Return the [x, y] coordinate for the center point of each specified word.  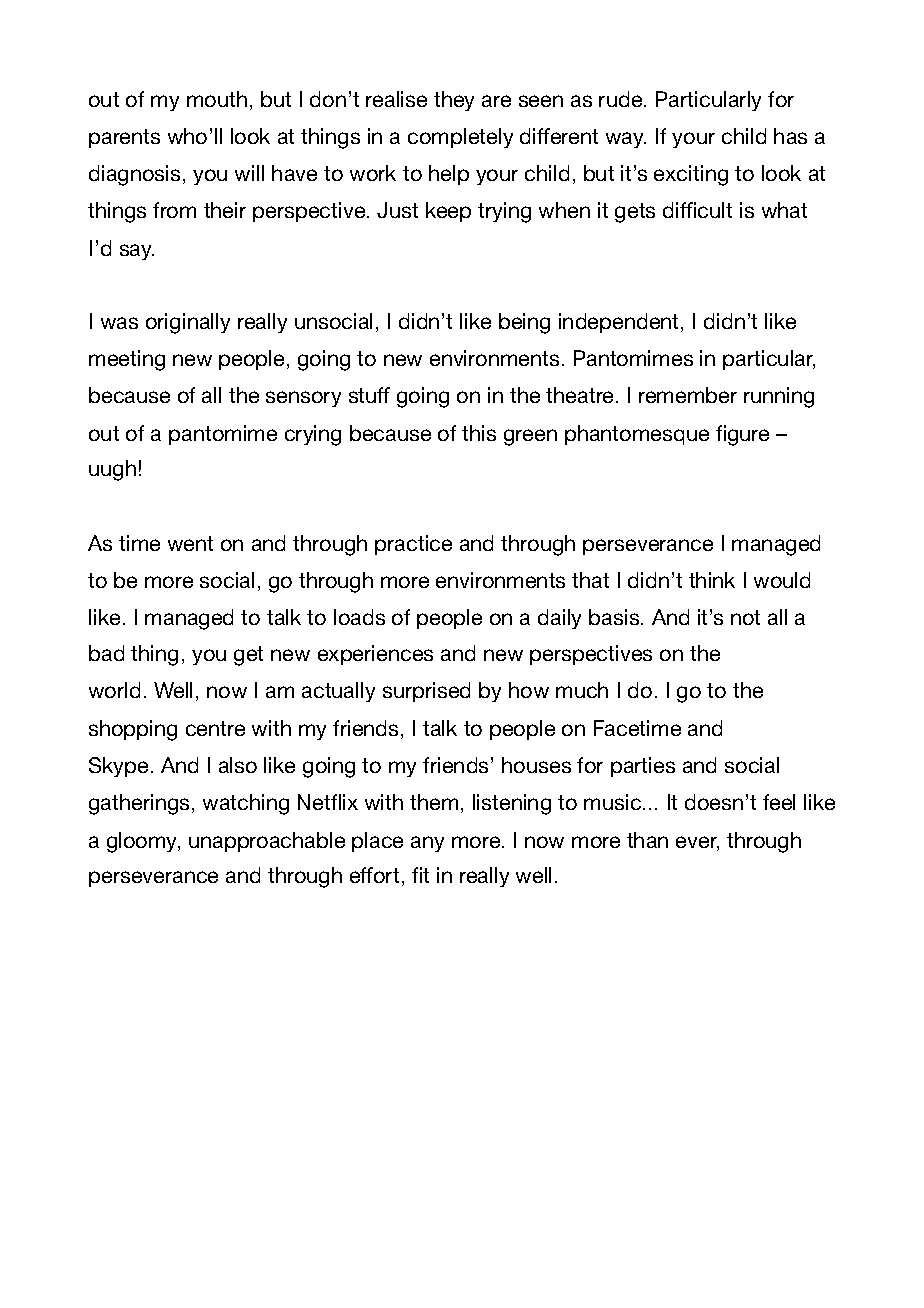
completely [460, 138]
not [745, 617]
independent [620, 323]
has [790, 136]
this [479, 433]
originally [188, 323]
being [524, 323]
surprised [426, 692]
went [190, 543]
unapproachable [267, 842]
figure [742, 435]
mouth [217, 99]
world [114, 690]
